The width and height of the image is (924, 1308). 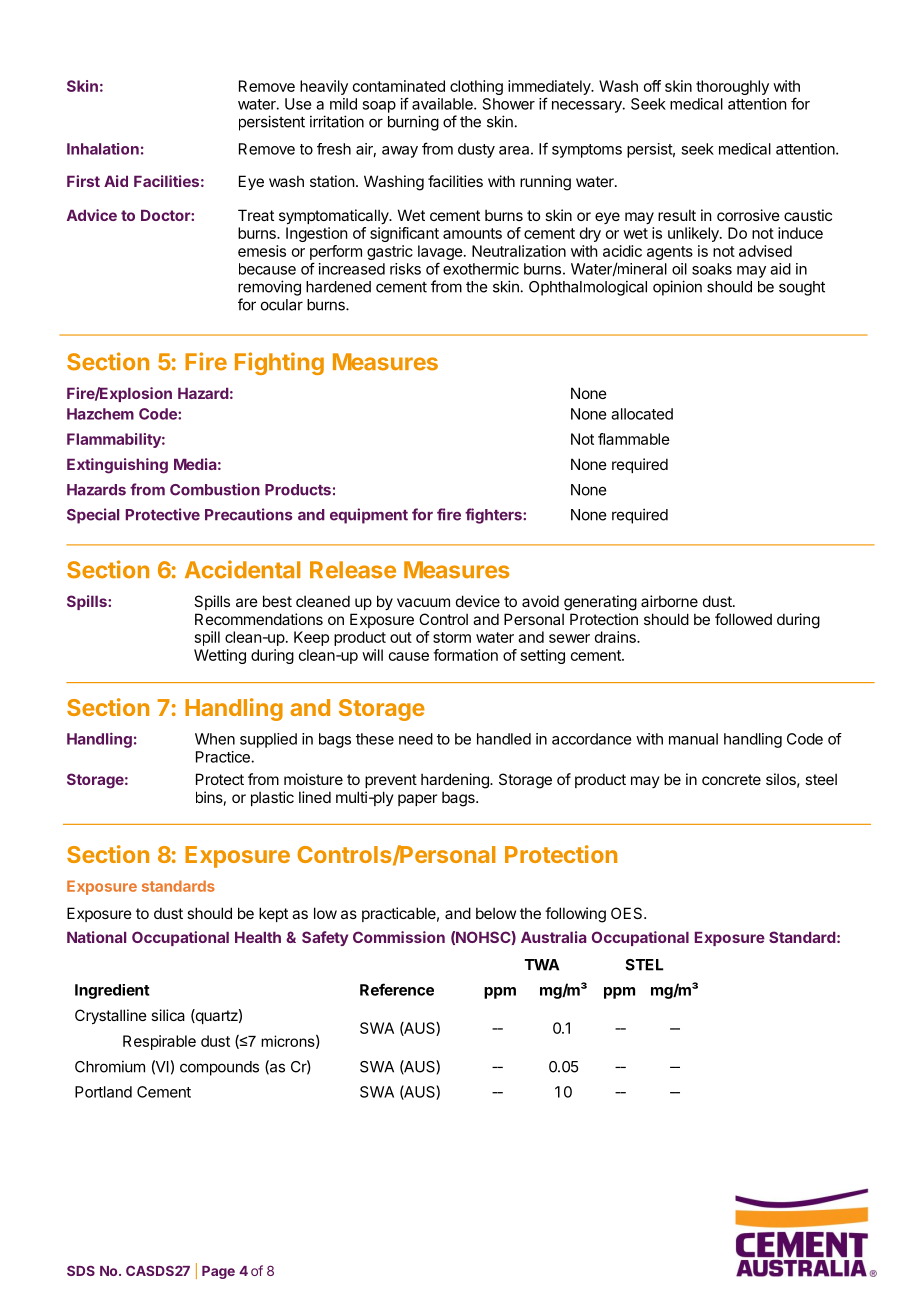 What do you see at coordinates (465, 655) in the image?
I see `formation` at bounding box center [465, 655].
